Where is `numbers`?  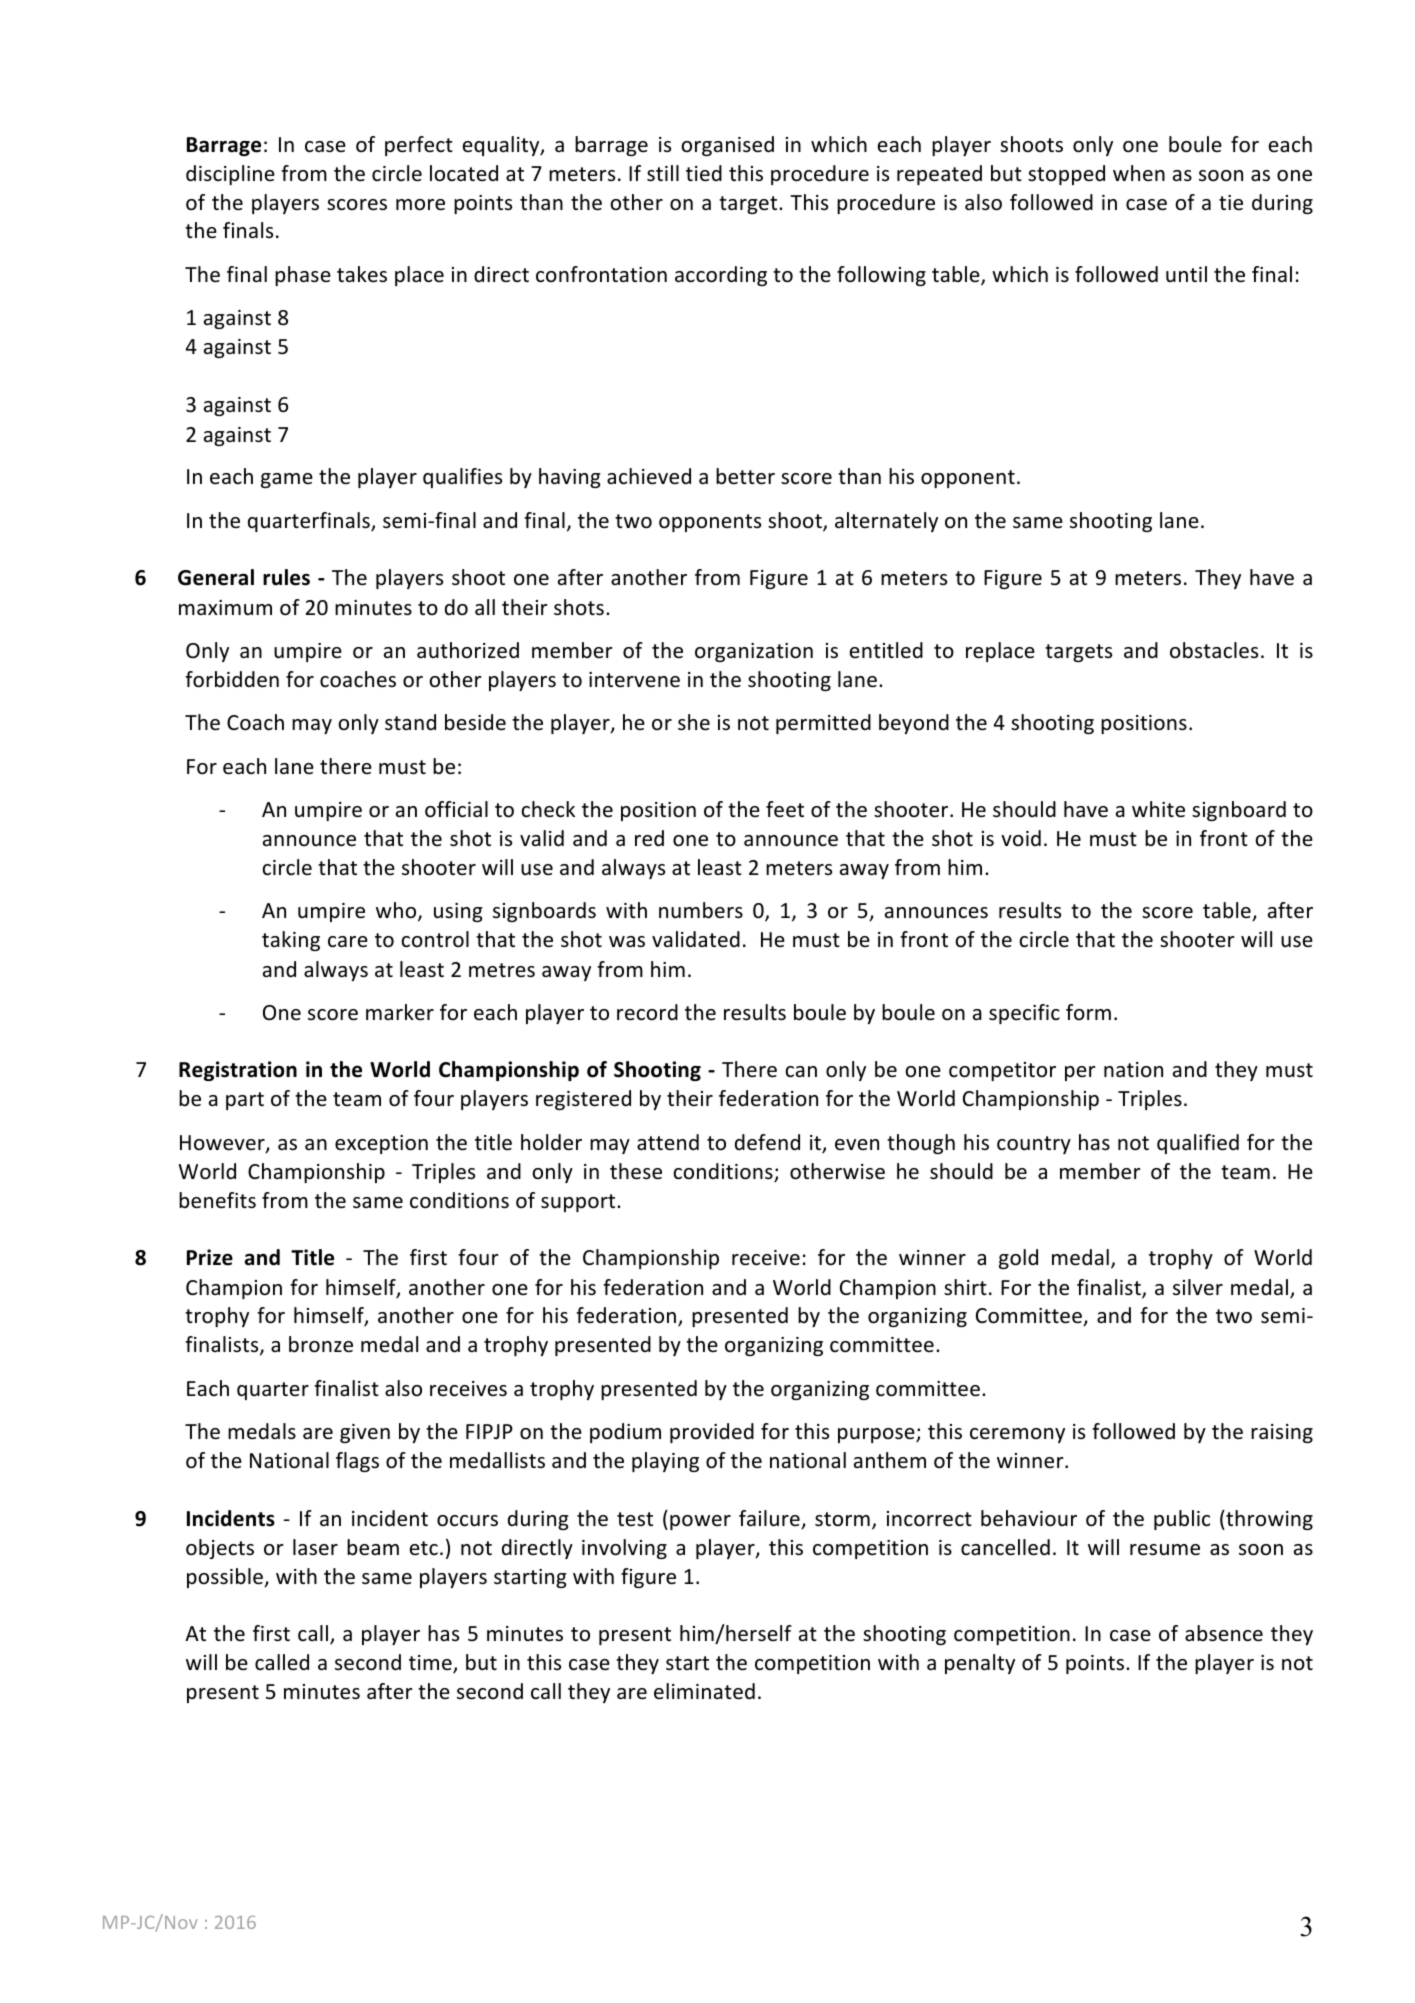 numbers is located at coordinates (701, 910).
